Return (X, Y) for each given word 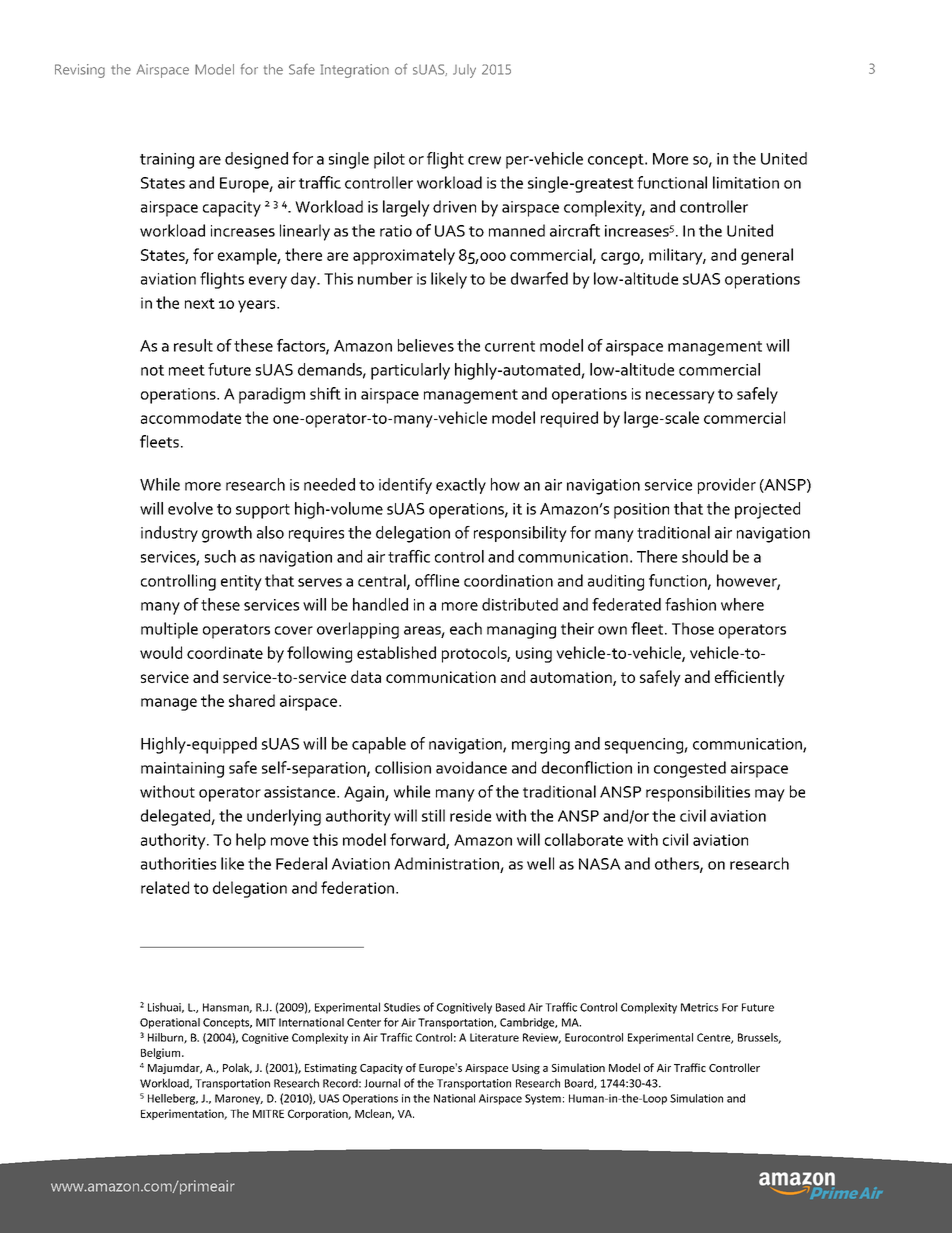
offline (437, 580)
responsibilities (698, 793)
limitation (746, 182)
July (464, 71)
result (193, 345)
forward (418, 840)
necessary (680, 397)
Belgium (162, 1053)
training (167, 161)
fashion (690, 604)
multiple (169, 630)
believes (426, 345)
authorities (178, 863)
